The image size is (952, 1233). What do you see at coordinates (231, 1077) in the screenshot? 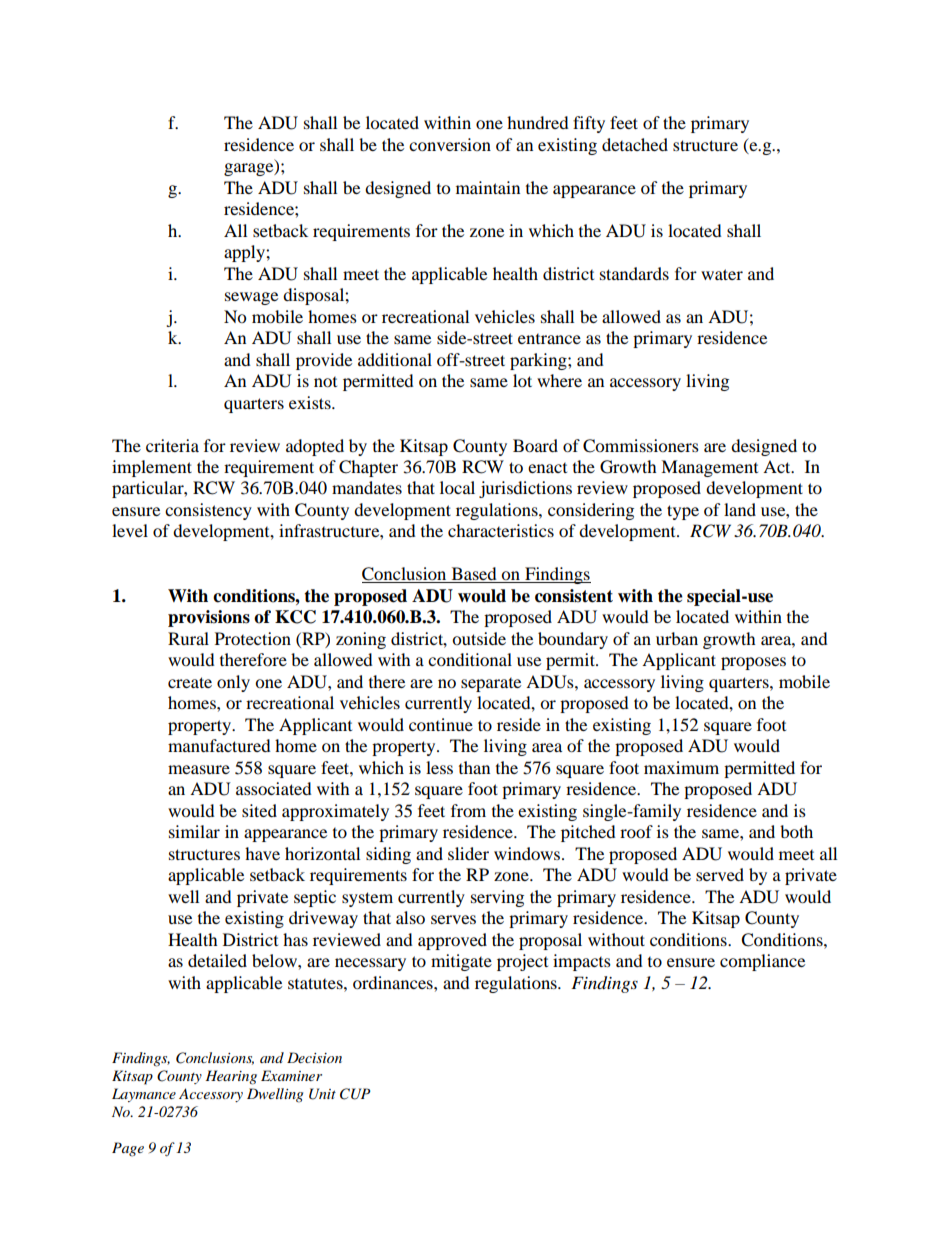
I see `Hearing` at bounding box center [231, 1077].
